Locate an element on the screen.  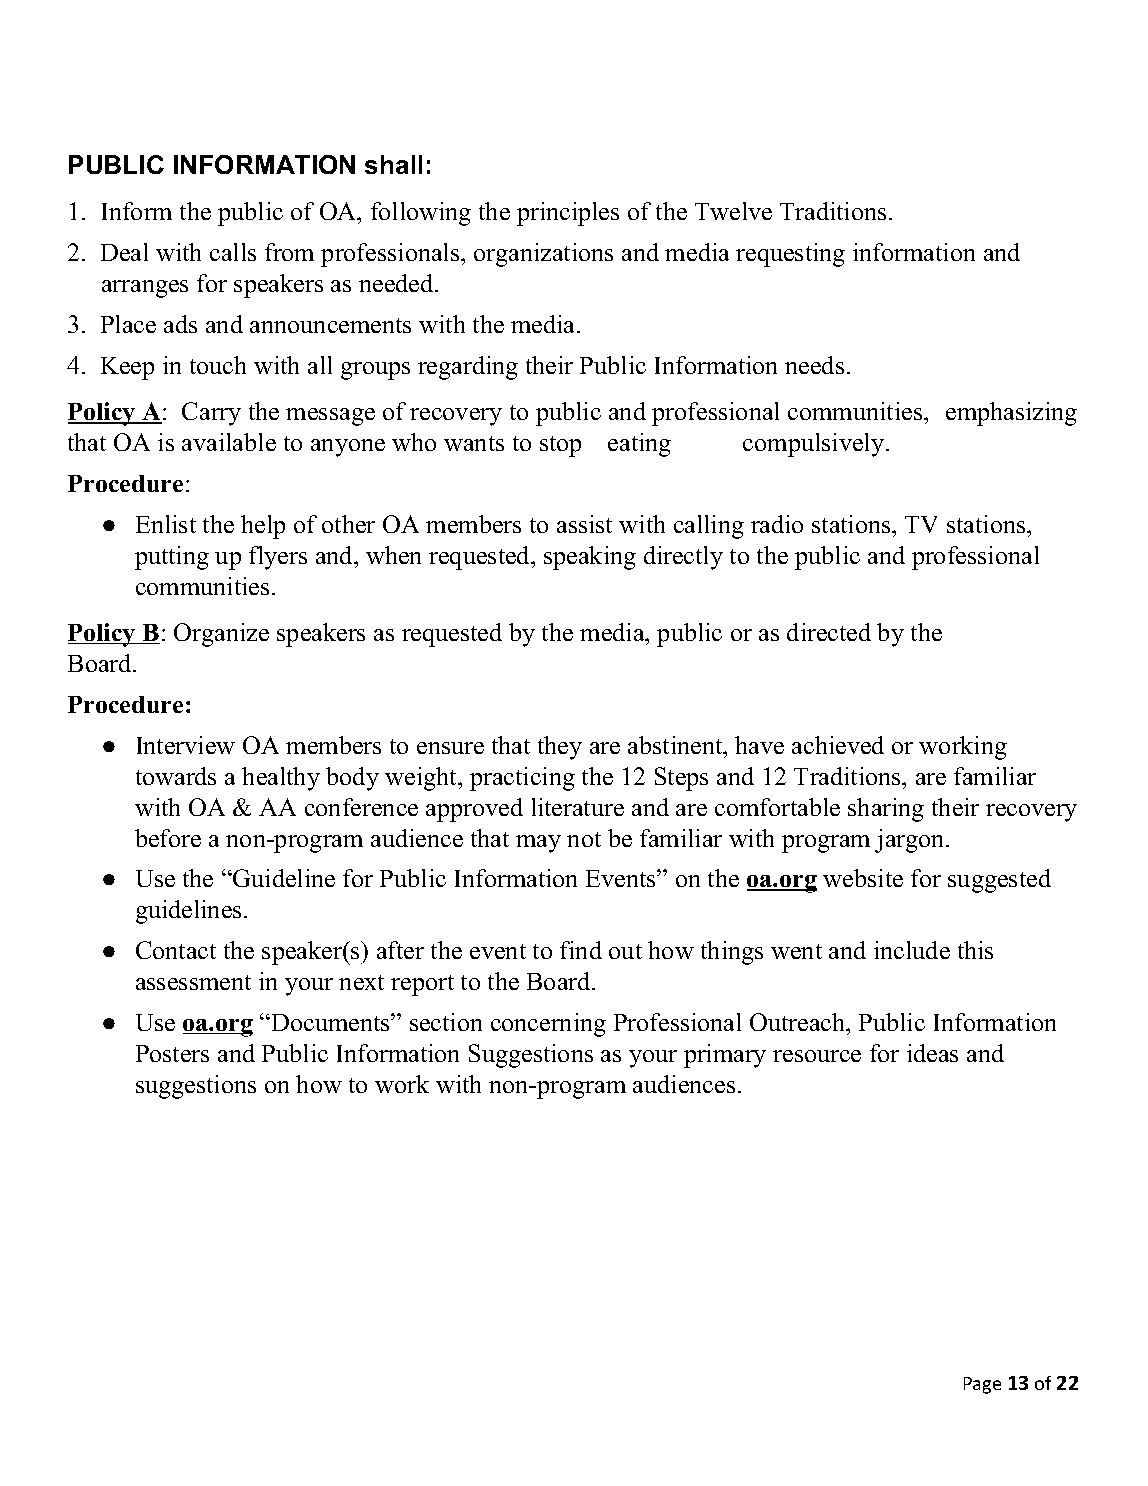
they is located at coordinates (560, 748).
